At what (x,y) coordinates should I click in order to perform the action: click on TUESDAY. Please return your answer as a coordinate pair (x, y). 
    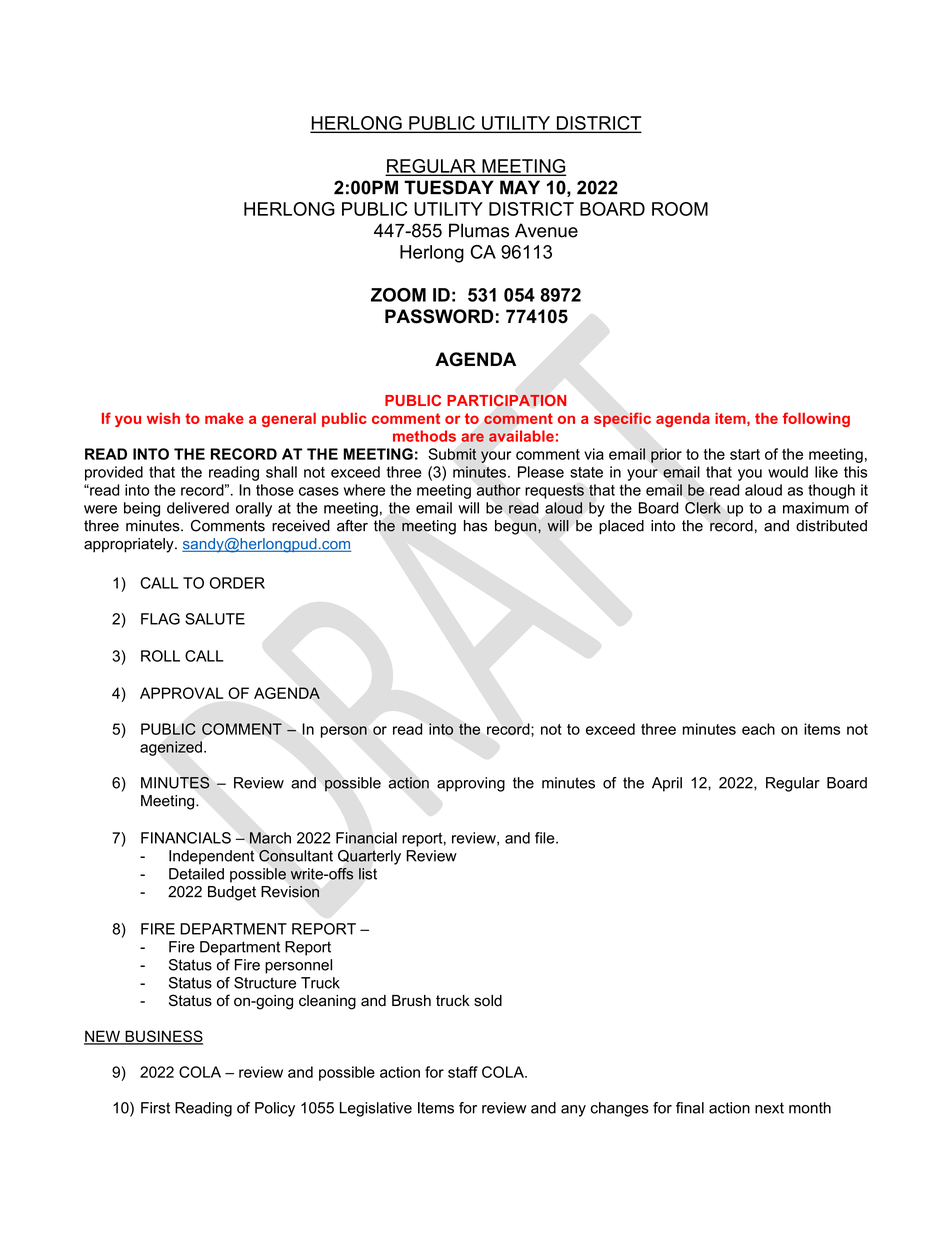
    Looking at the image, I should click on (449, 187).
